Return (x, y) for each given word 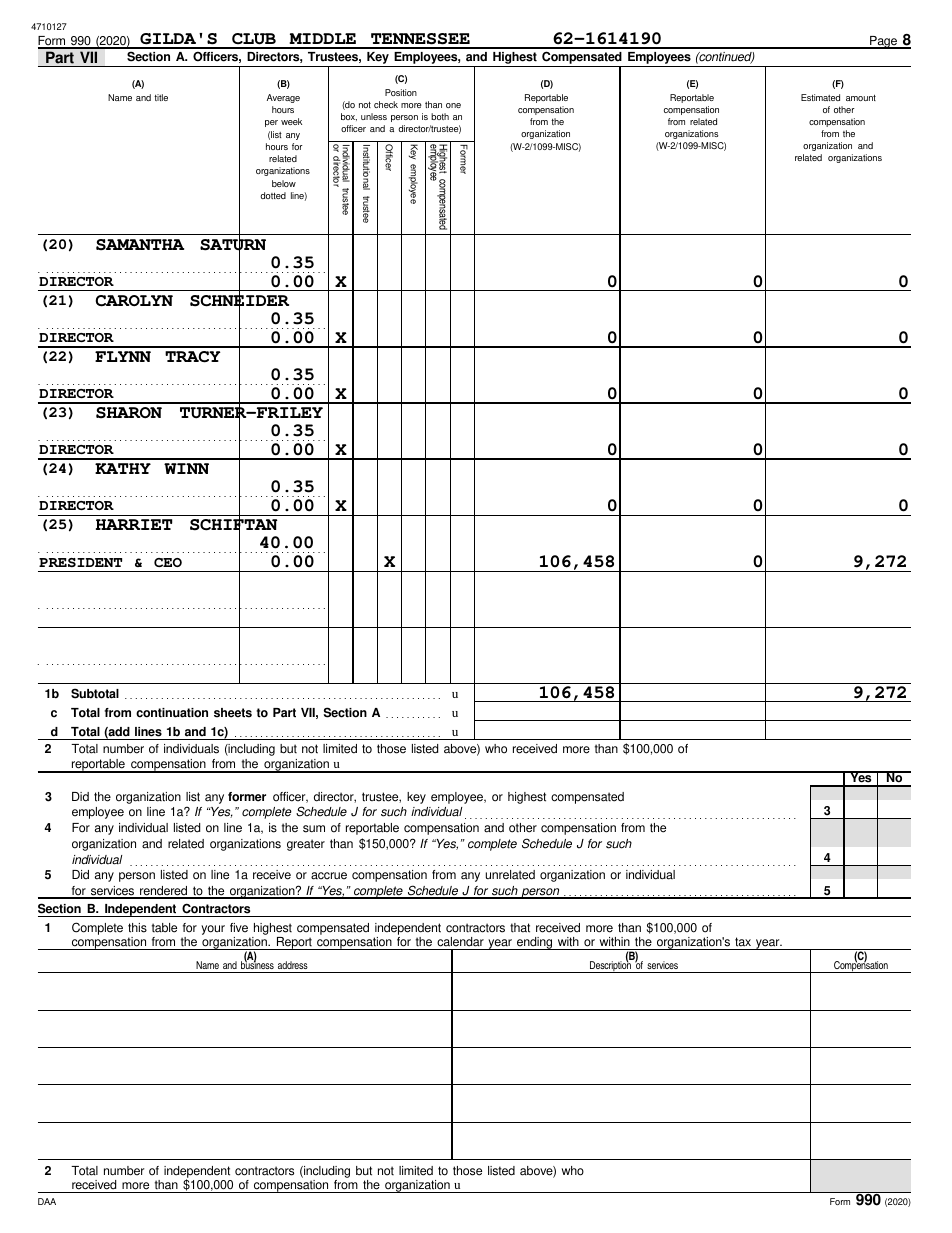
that (520, 928)
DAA (47, 1201)
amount (861, 97)
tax (743, 942)
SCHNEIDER (239, 301)
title (161, 97)
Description (611, 966)
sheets (233, 713)
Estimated (820, 97)
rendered (164, 892)
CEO (168, 562)
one (453, 105)
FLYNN (123, 356)
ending (535, 943)
